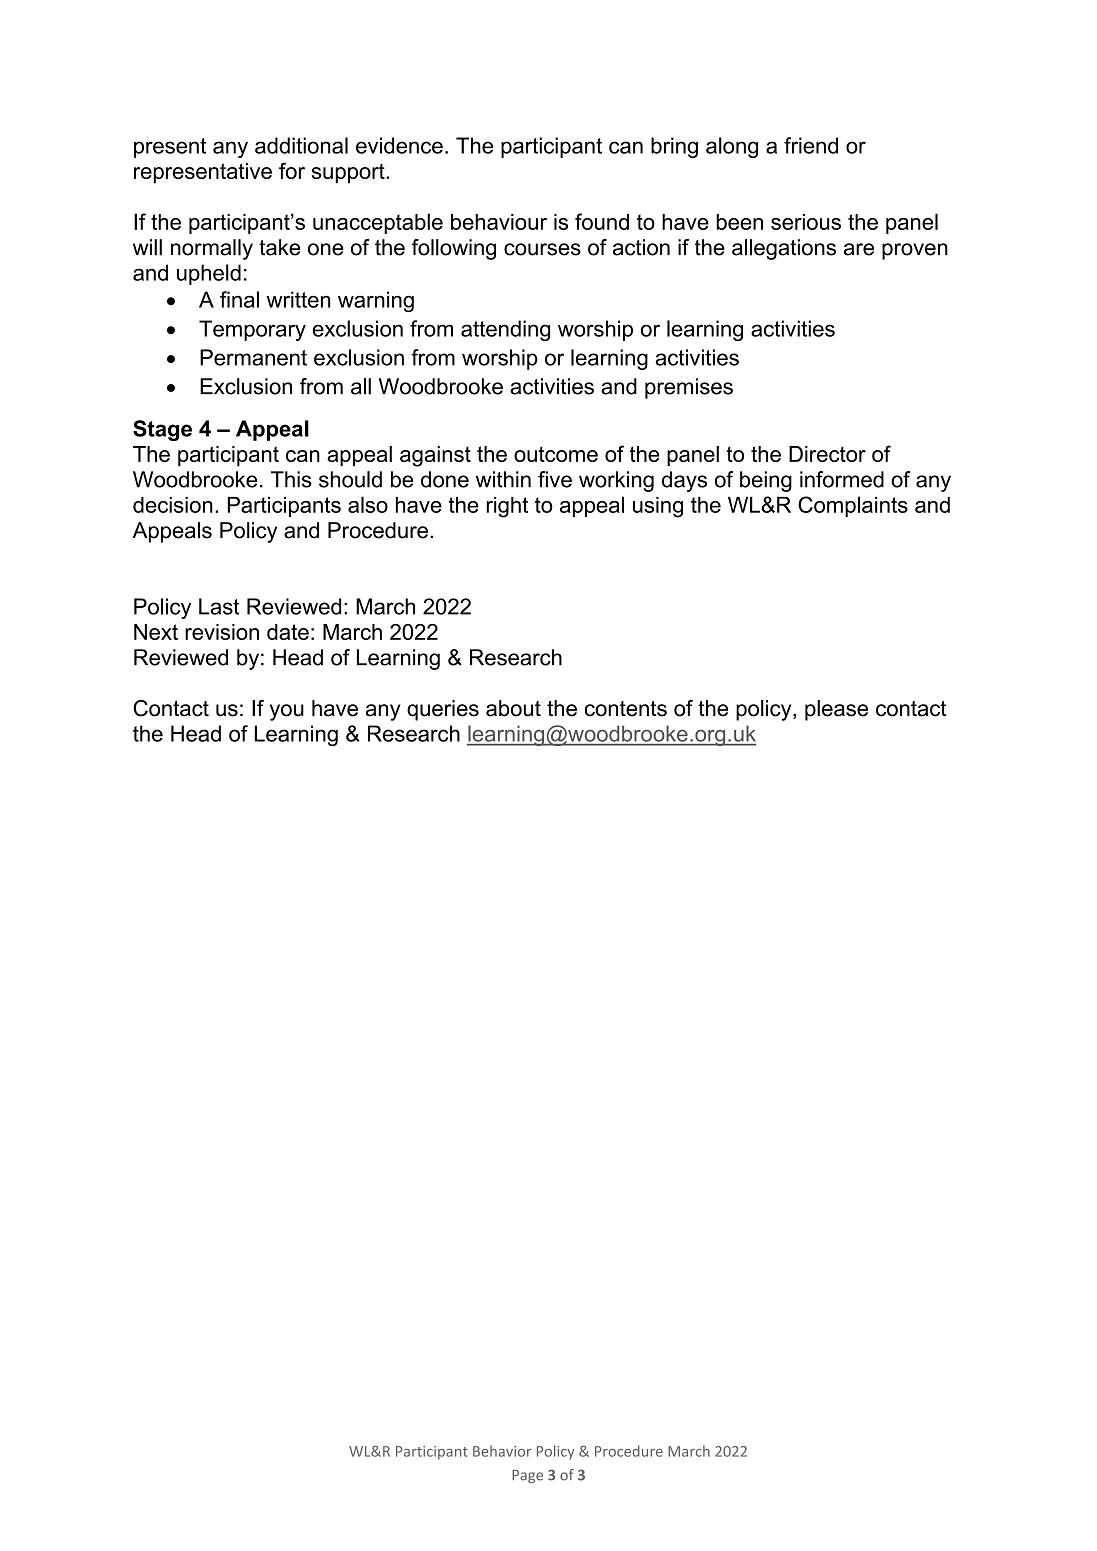  What do you see at coordinates (836, 710) in the screenshot?
I see `please` at bounding box center [836, 710].
